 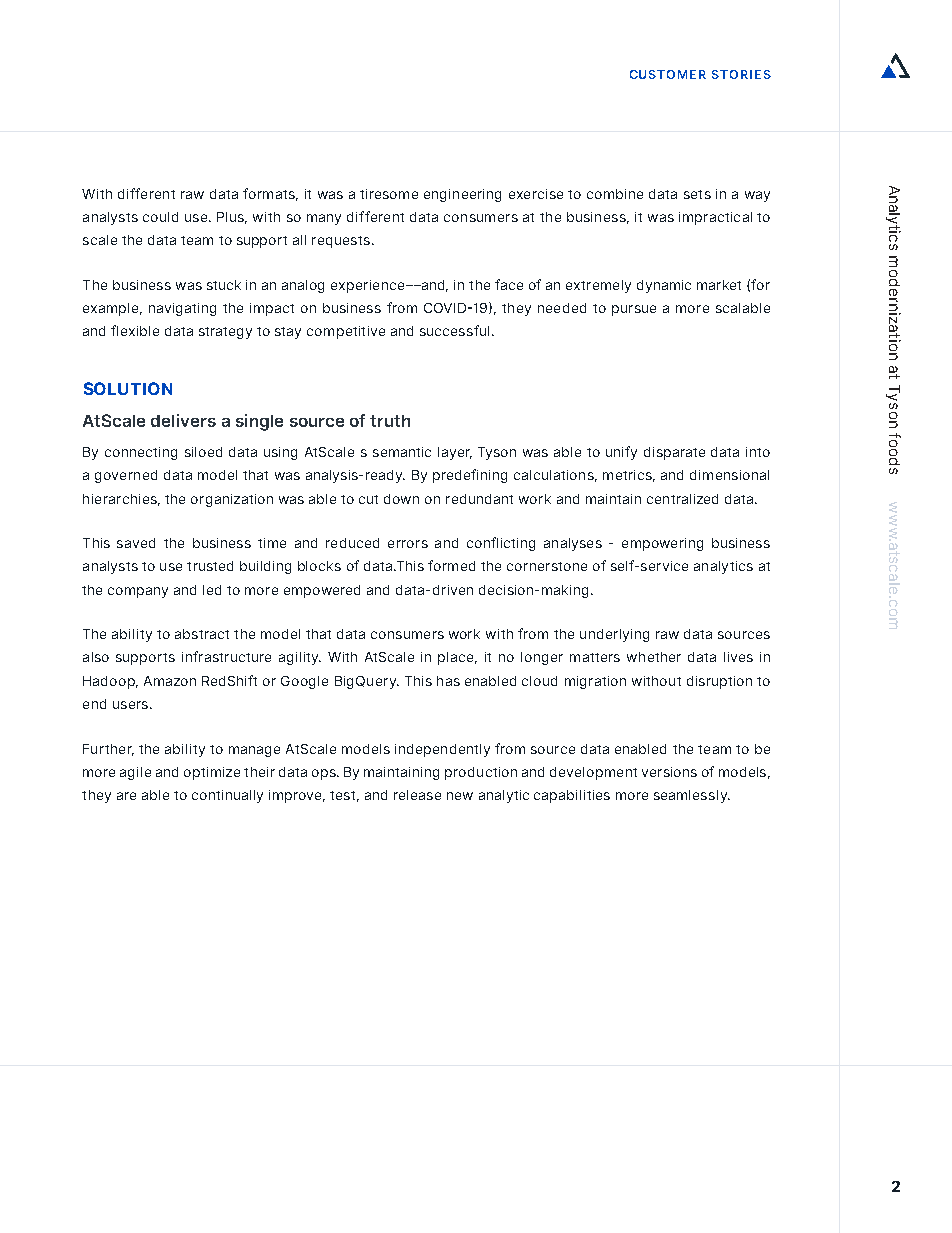 What do you see at coordinates (389, 194) in the document?
I see `tiresome` at bounding box center [389, 194].
